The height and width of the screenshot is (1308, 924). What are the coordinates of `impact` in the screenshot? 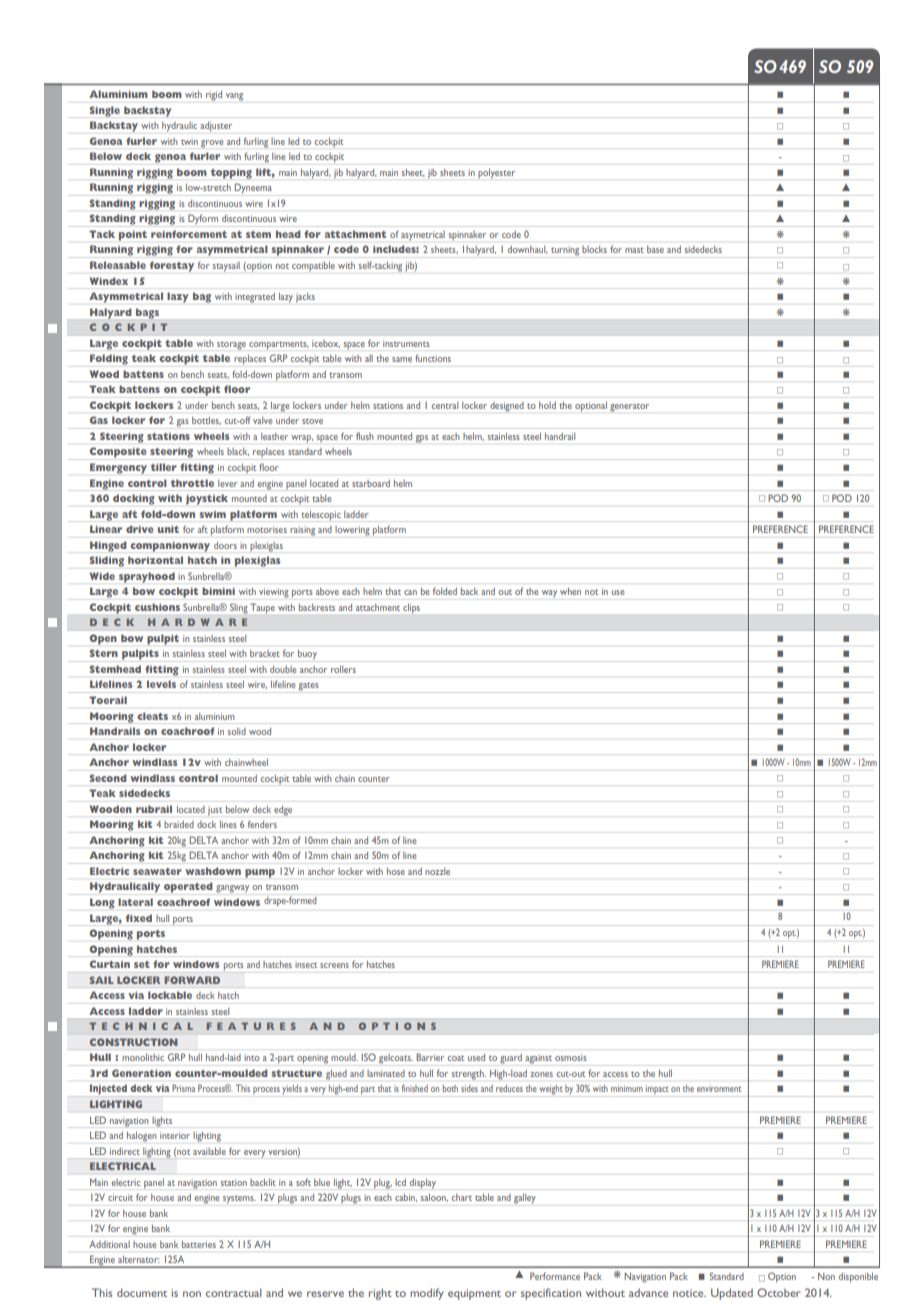 It's located at (657, 1091).
